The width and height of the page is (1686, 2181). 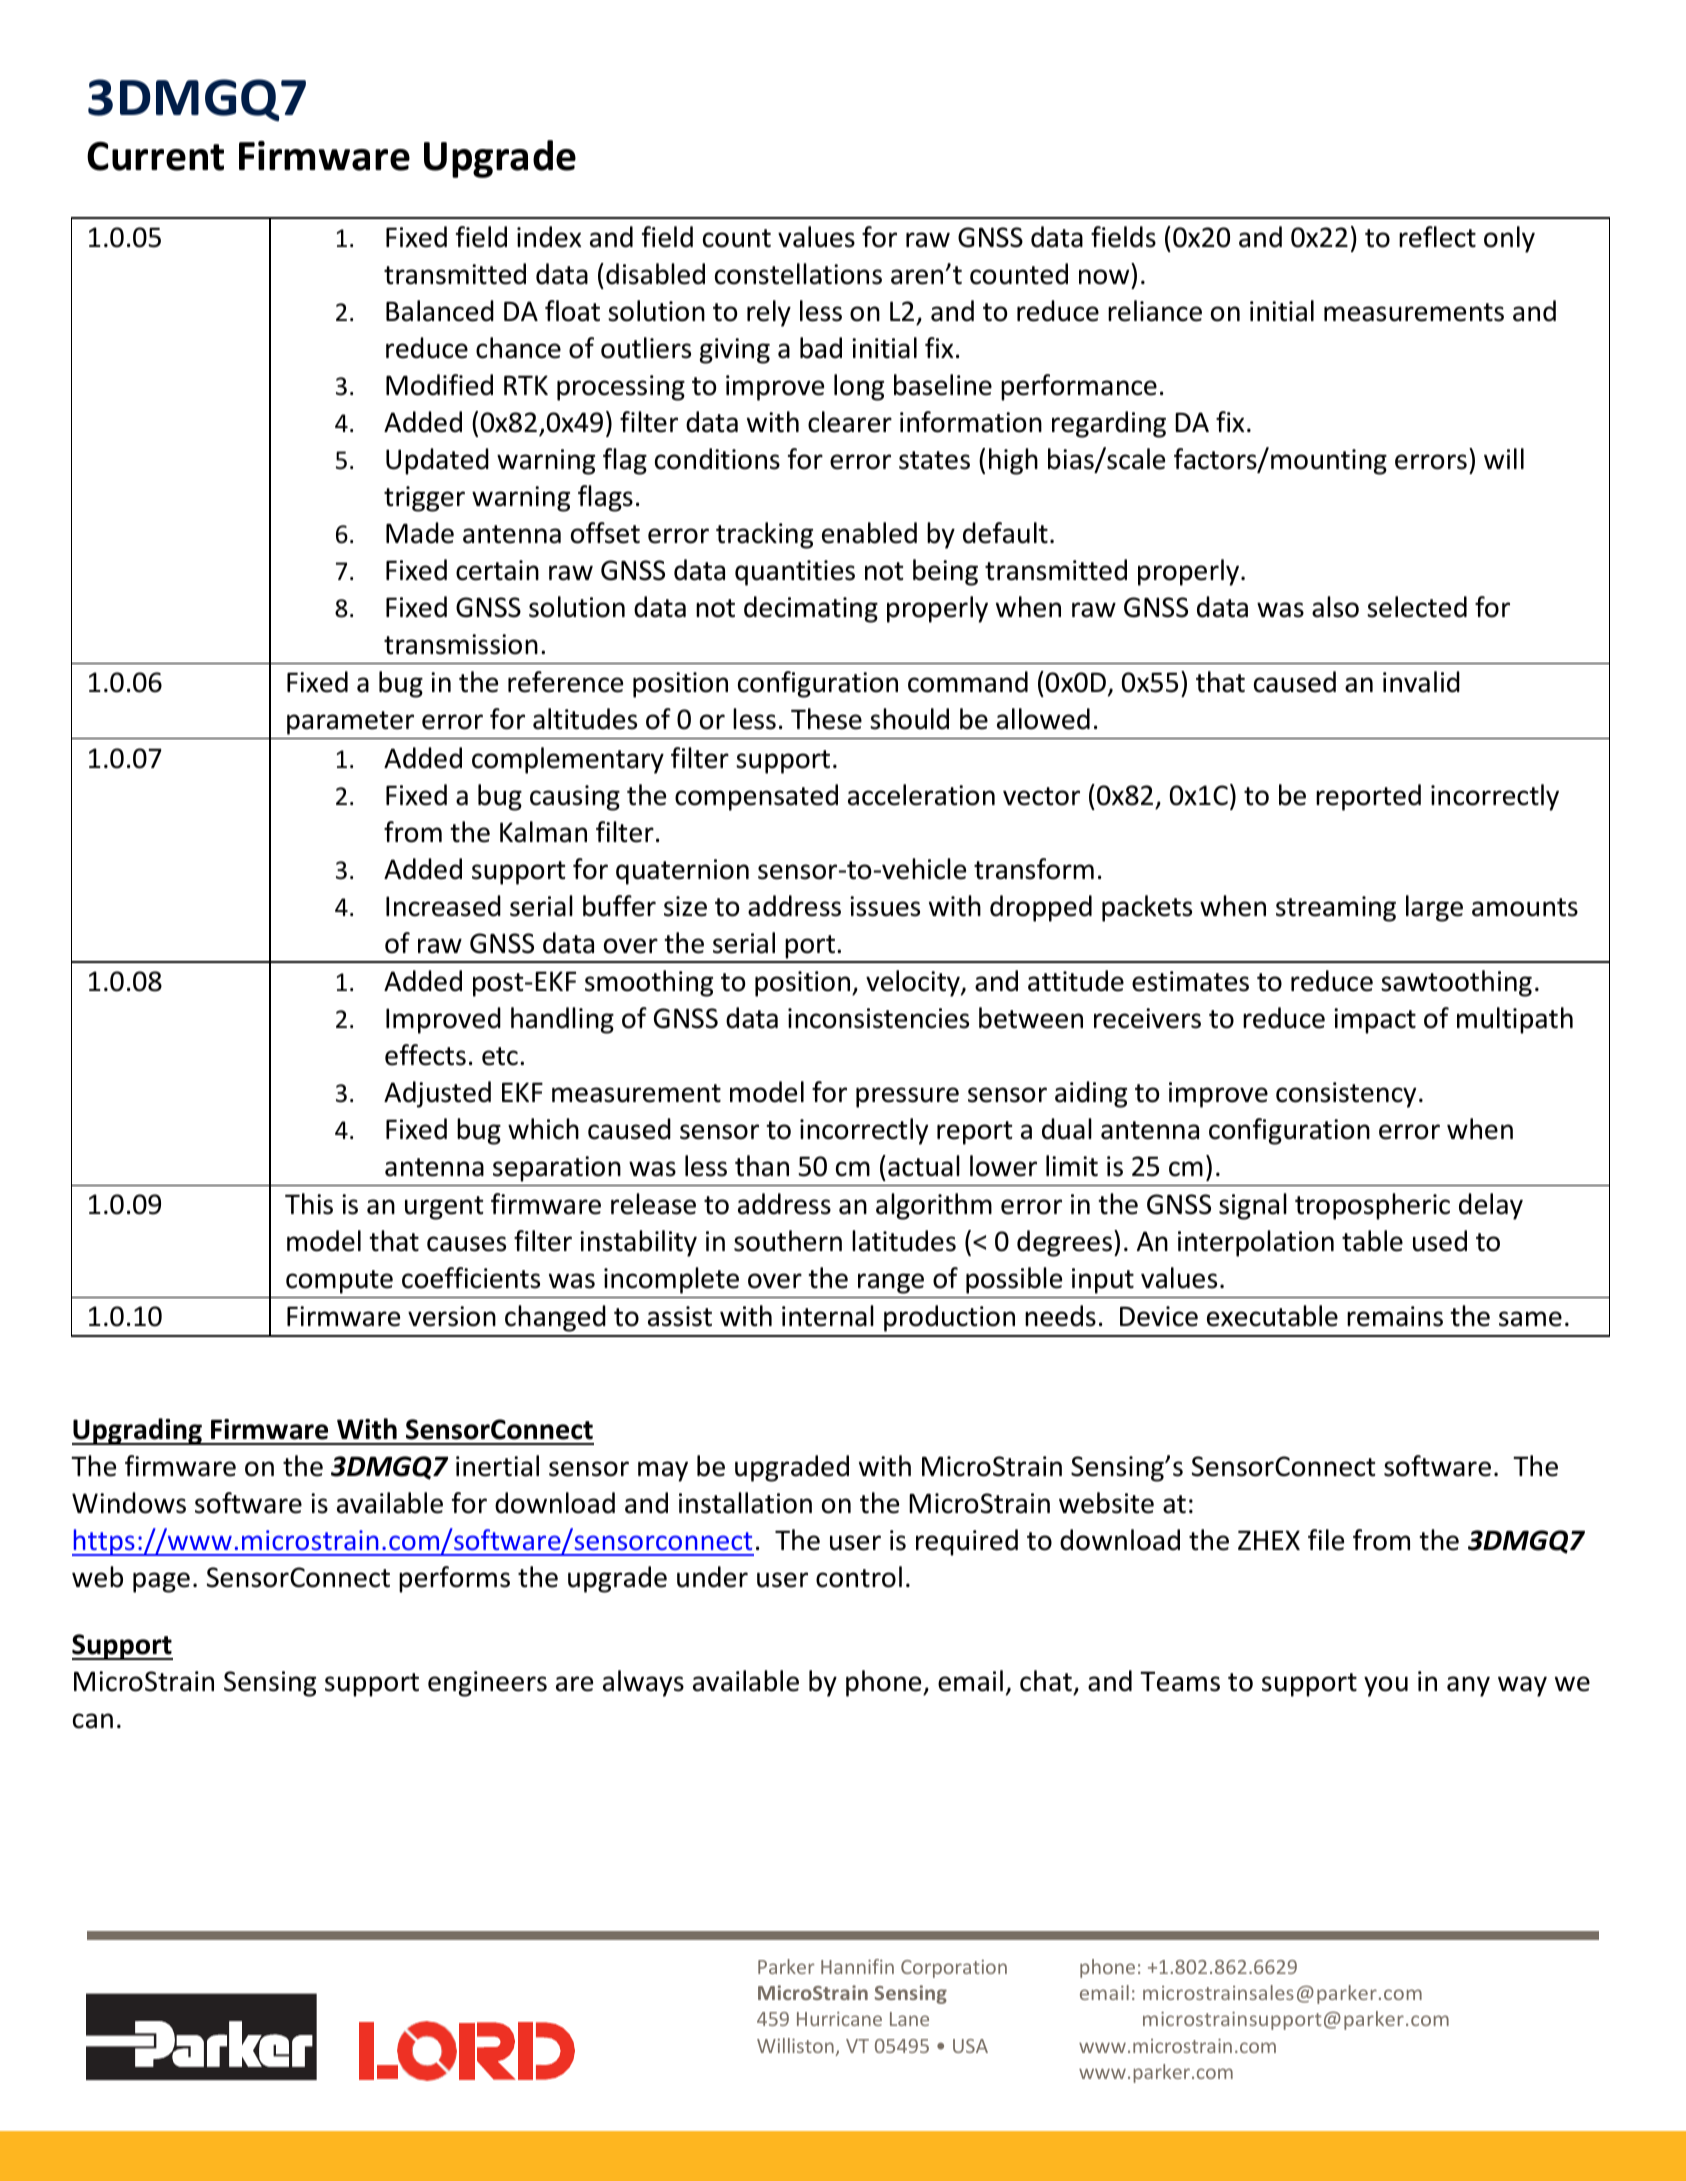 I want to click on remains, so click(x=1395, y=1316).
